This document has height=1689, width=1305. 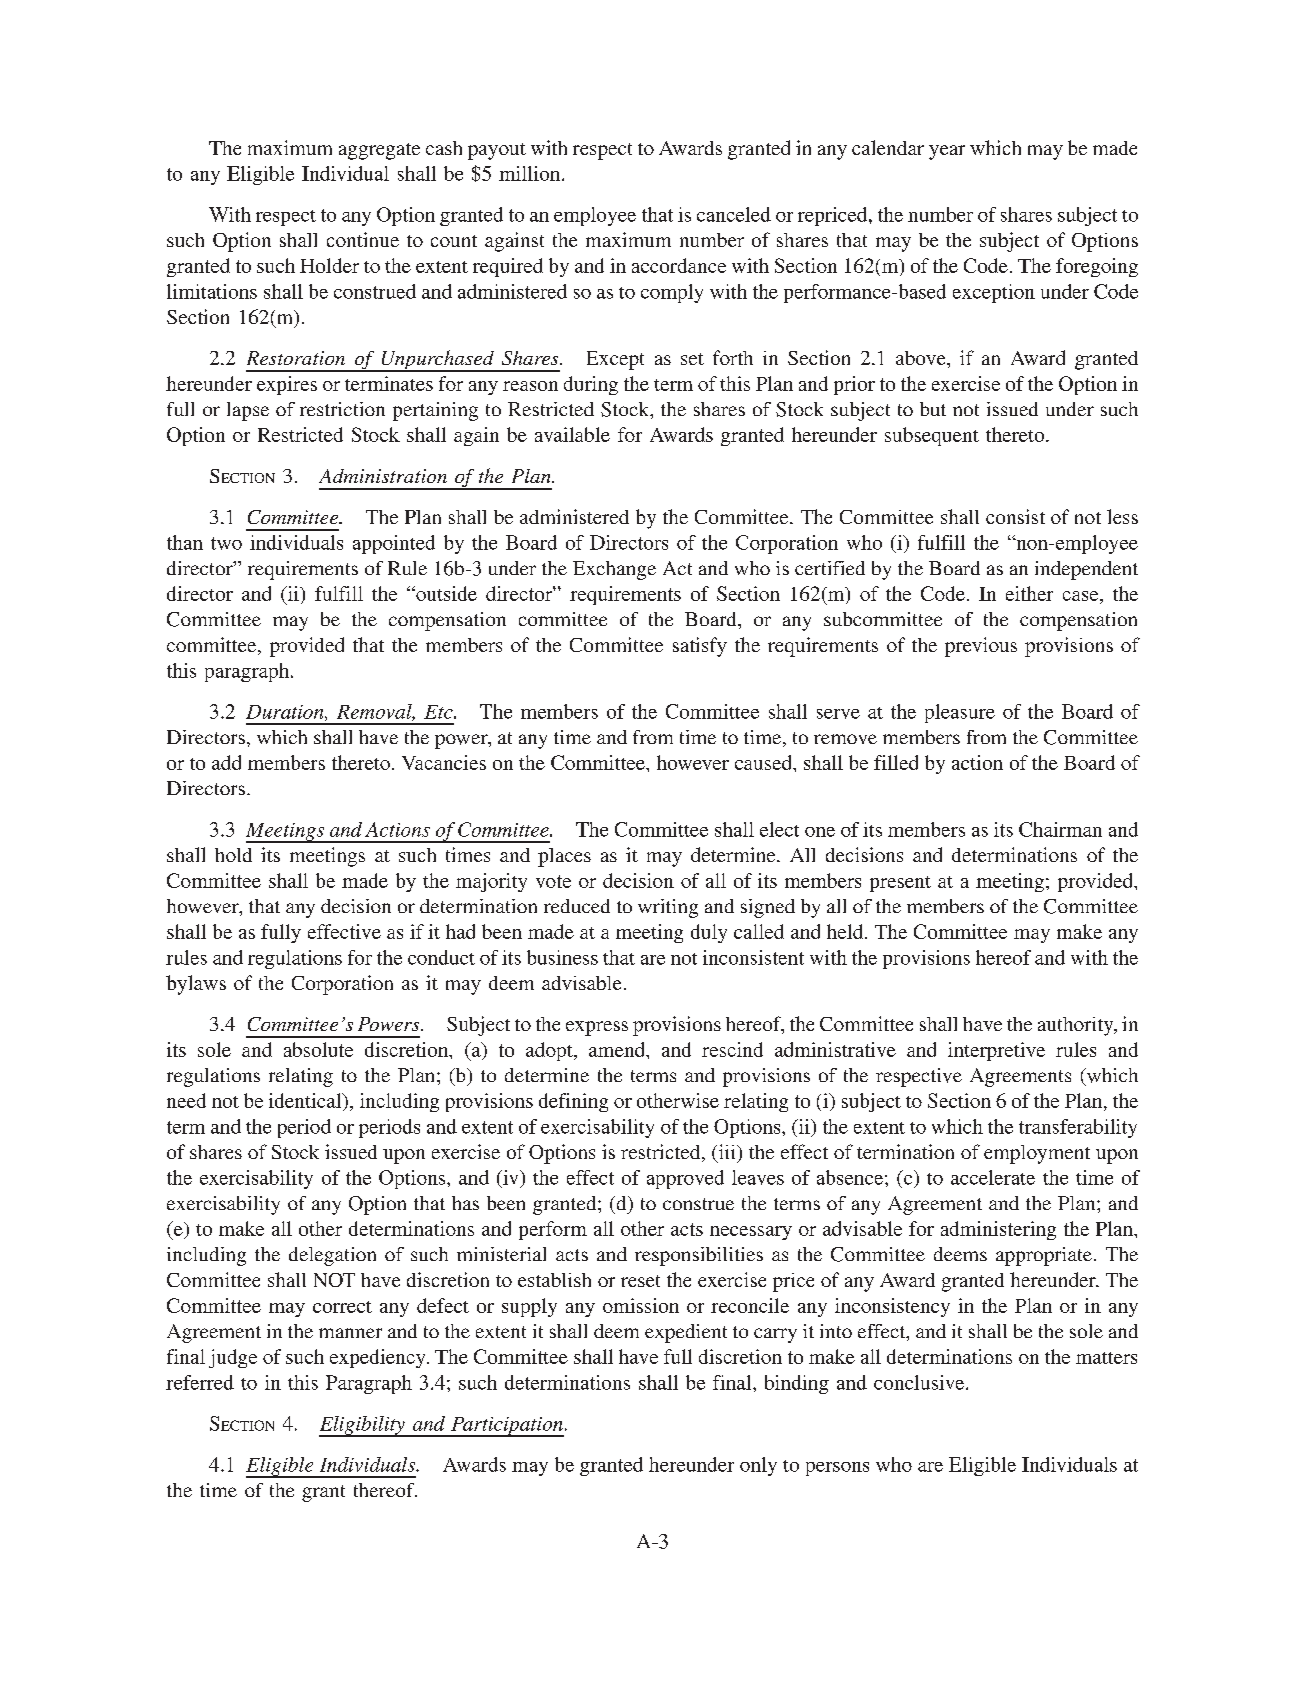 I want to click on year, so click(x=947, y=152).
